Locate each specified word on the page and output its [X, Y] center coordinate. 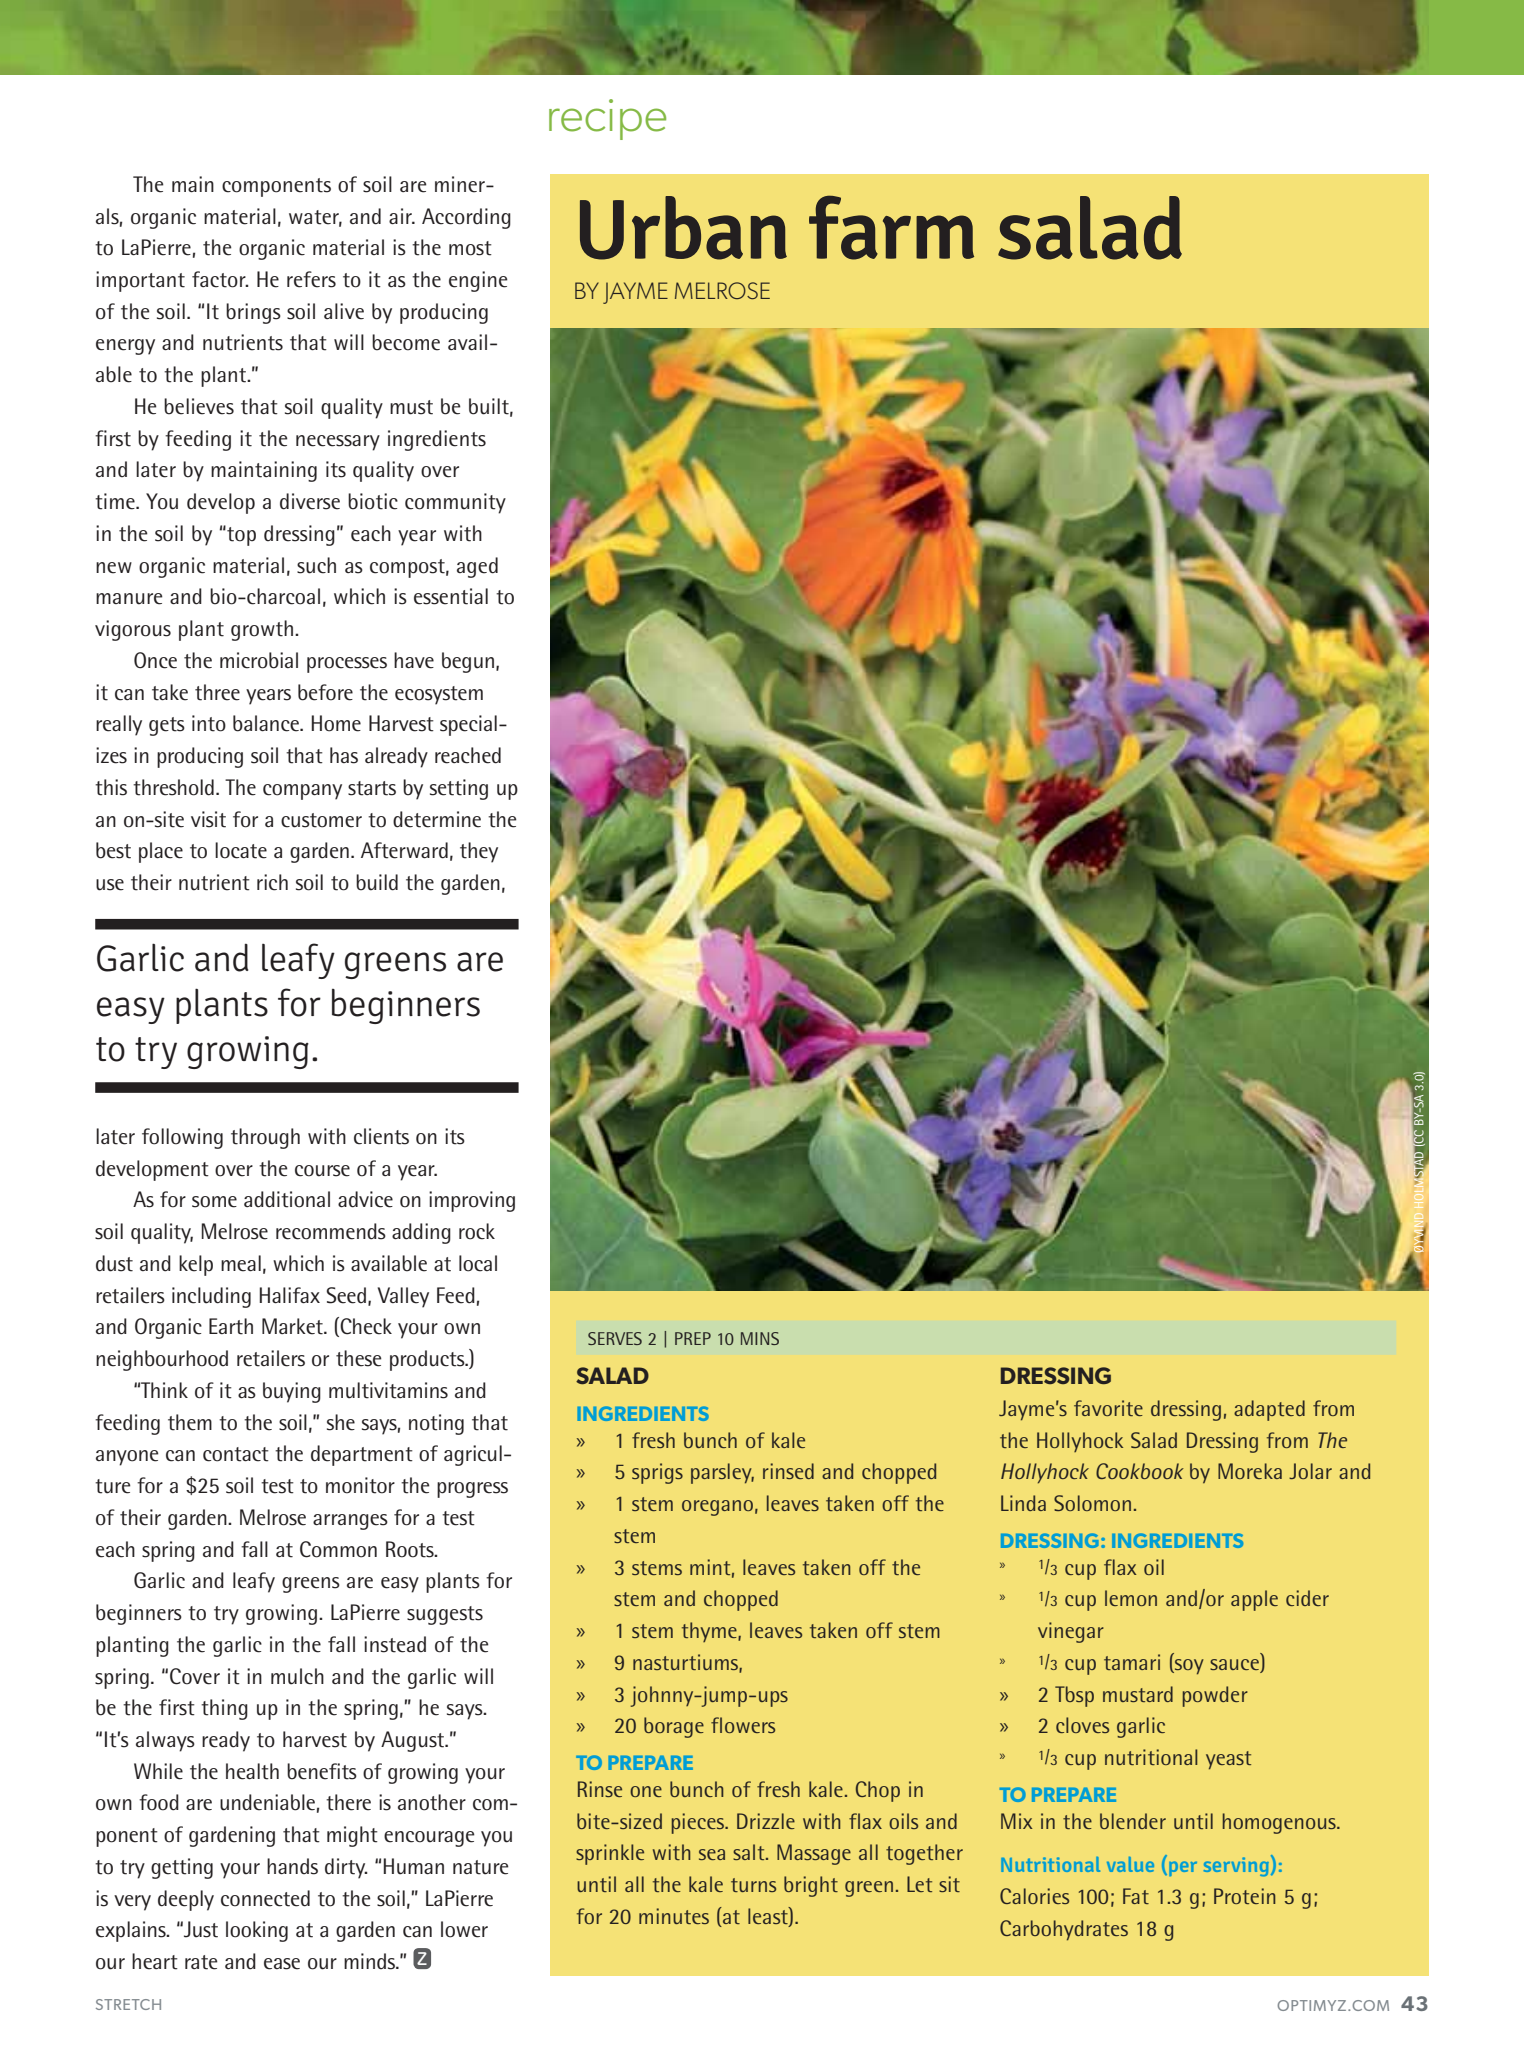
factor [220, 279]
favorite [1108, 1408]
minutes [674, 1916]
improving [472, 1201]
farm [891, 227]
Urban [683, 228]
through [265, 1138]
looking [257, 1931]
